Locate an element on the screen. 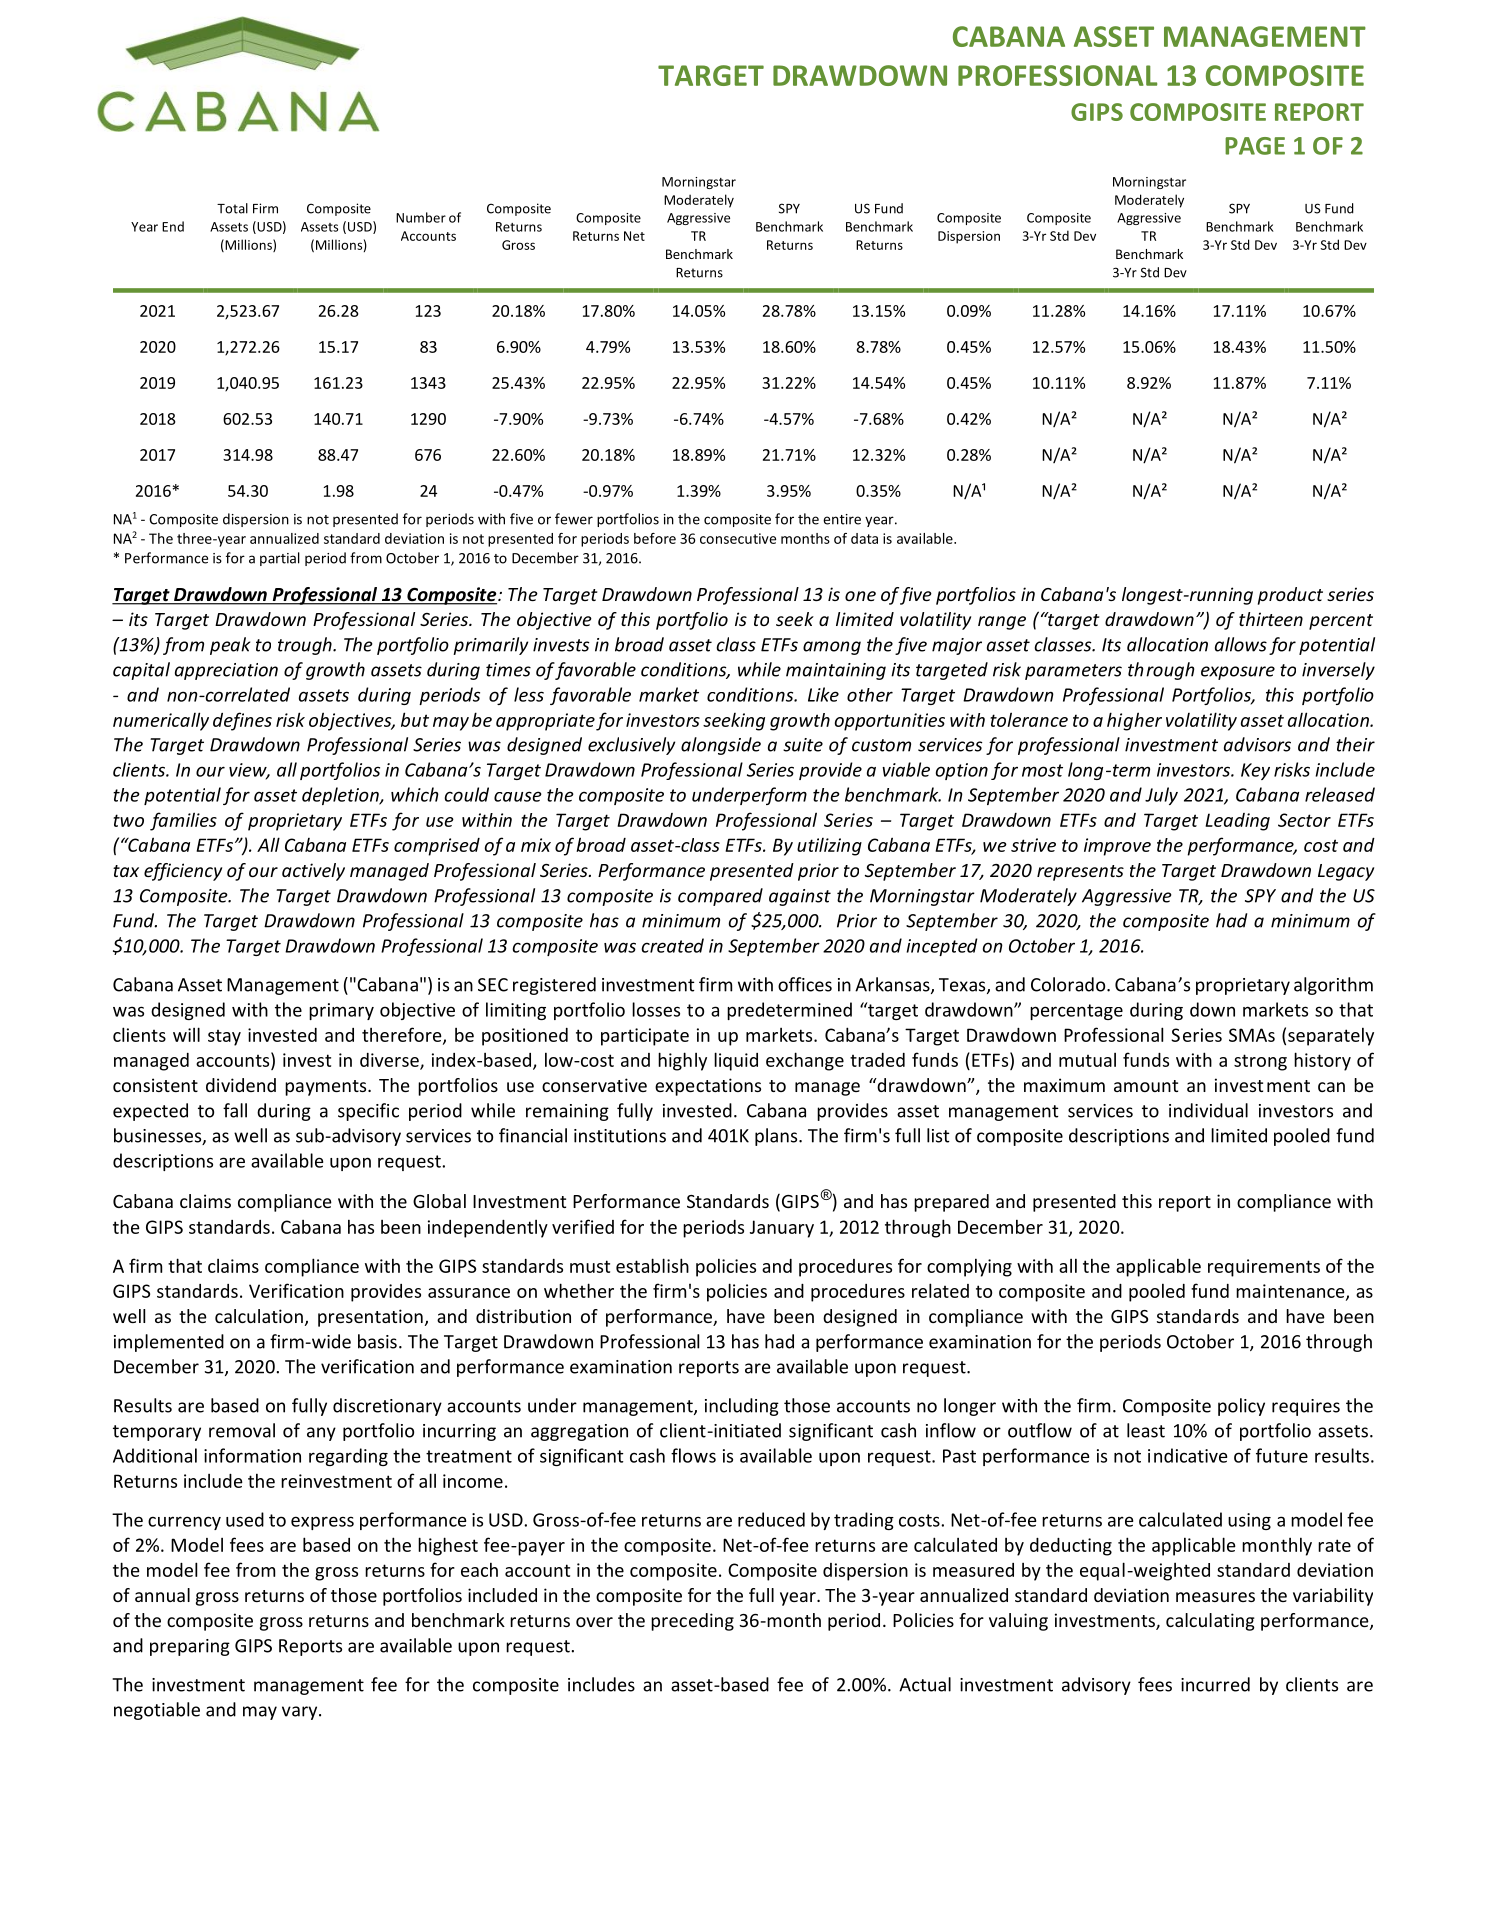  compared is located at coordinates (720, 897).
